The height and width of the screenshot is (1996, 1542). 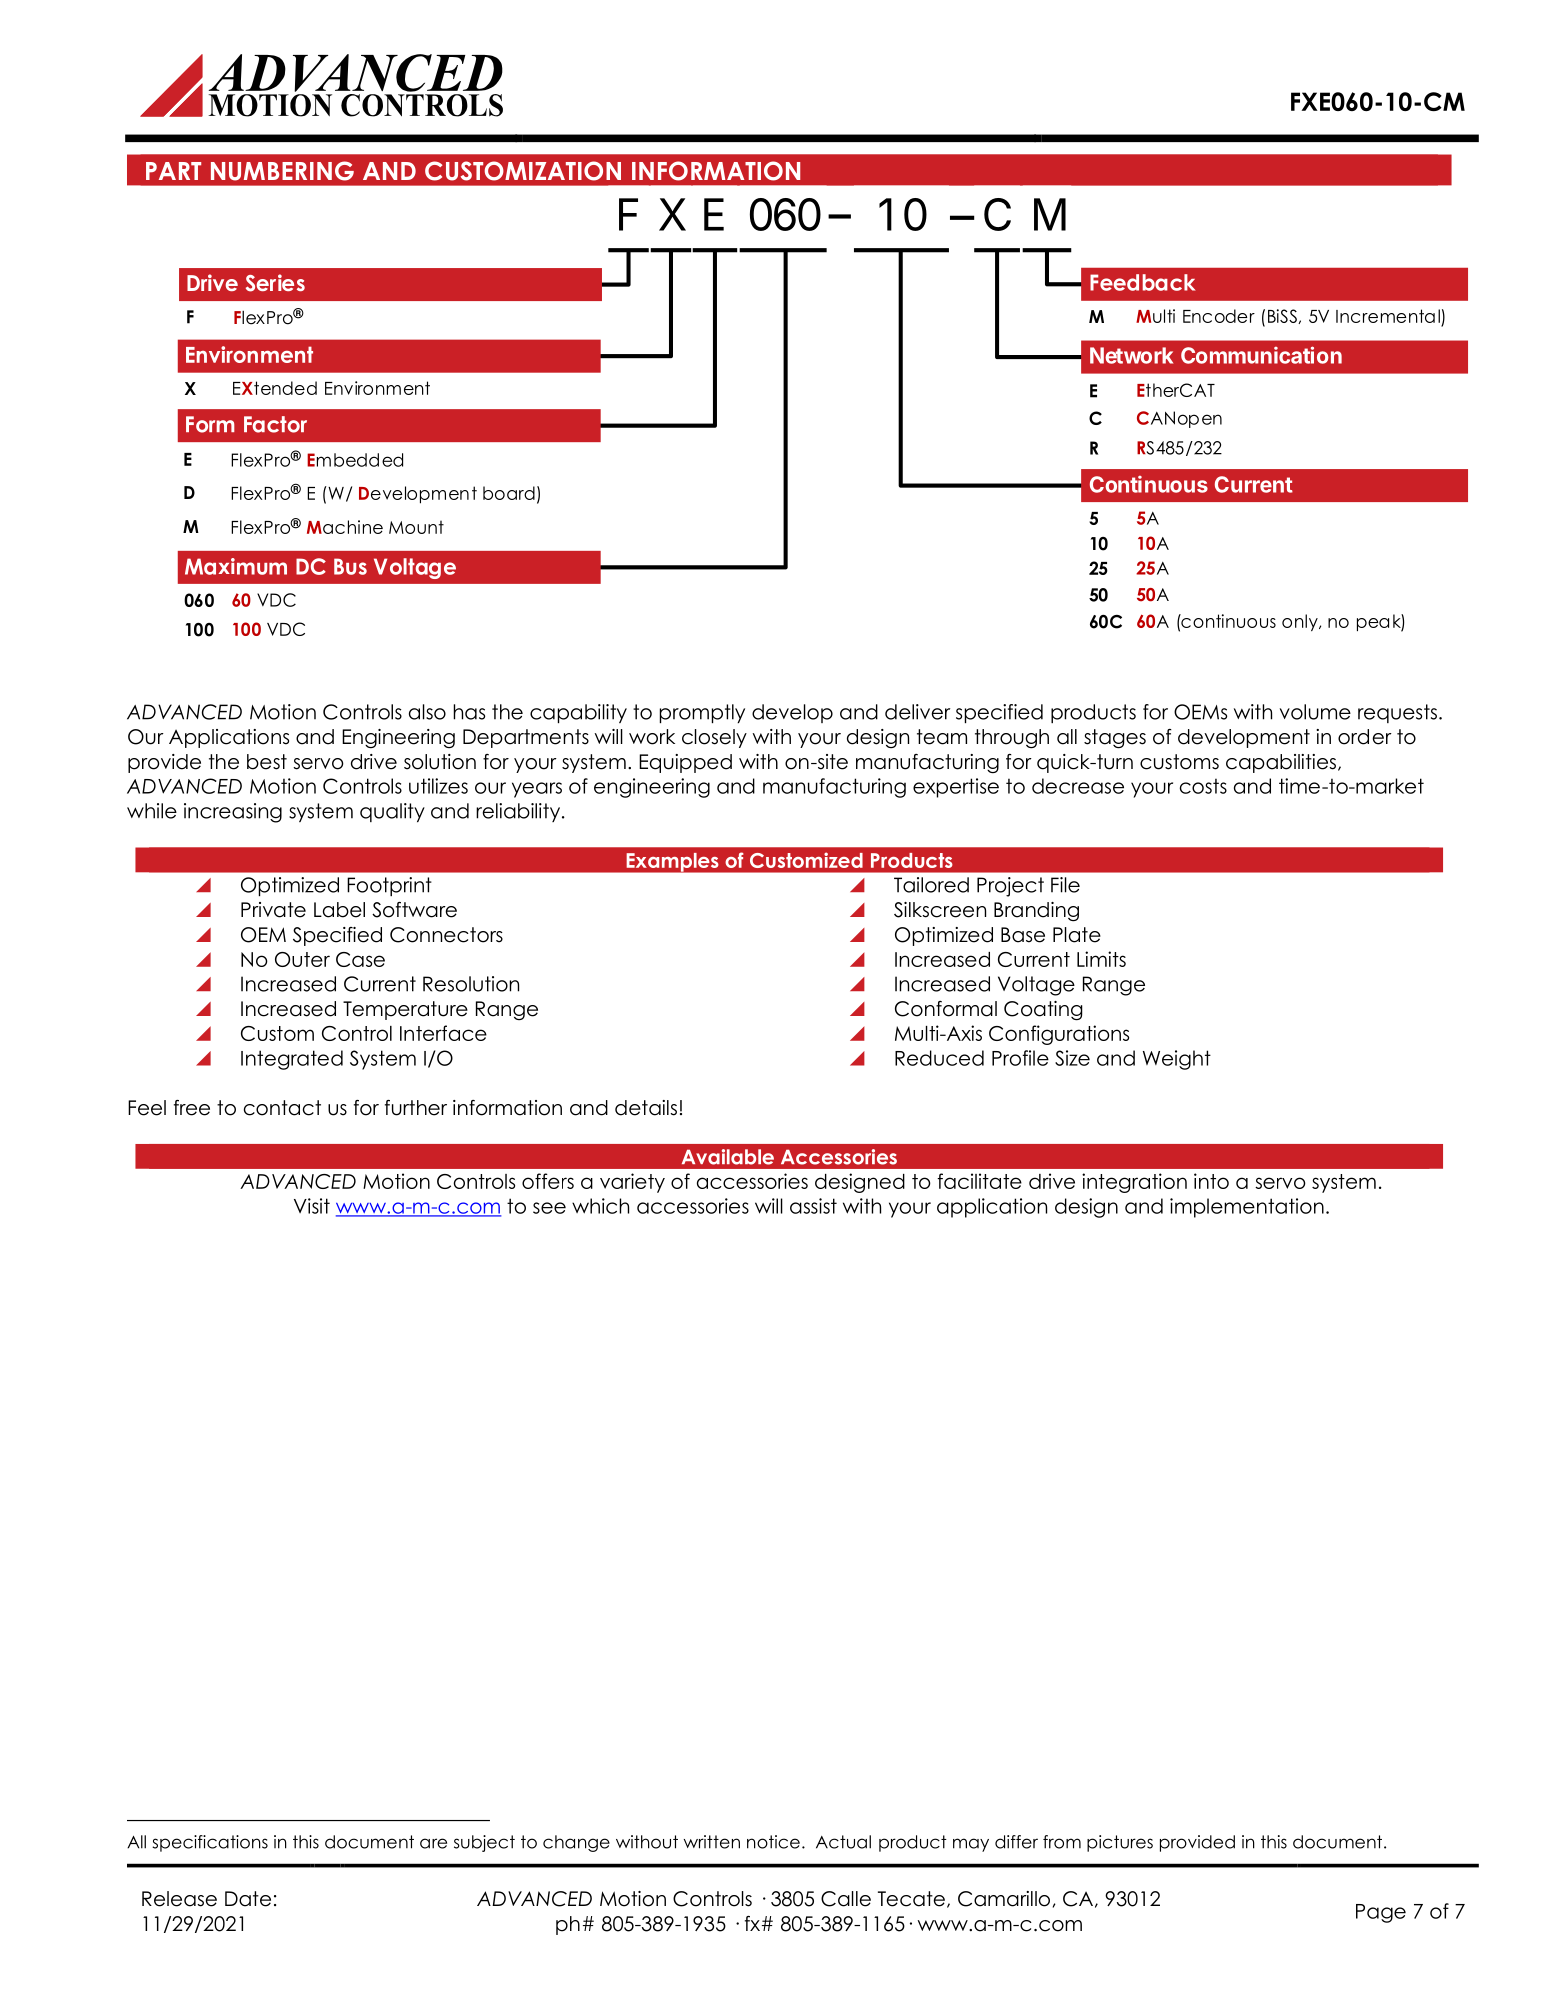 I want to click on closely, so click(x=714, y=738).
